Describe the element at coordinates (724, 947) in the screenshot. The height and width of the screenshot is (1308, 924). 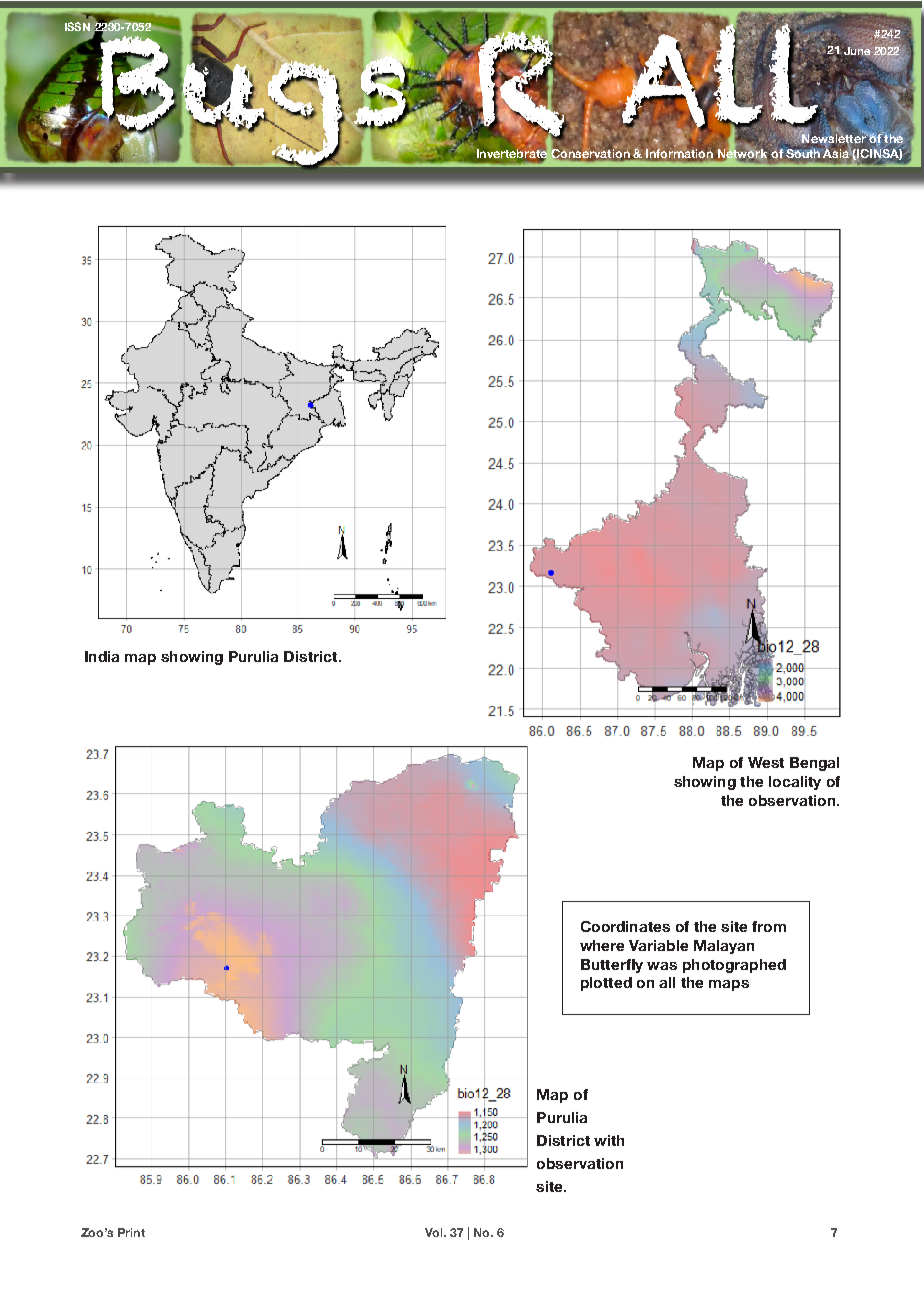
I see `Malayan` at that location.
